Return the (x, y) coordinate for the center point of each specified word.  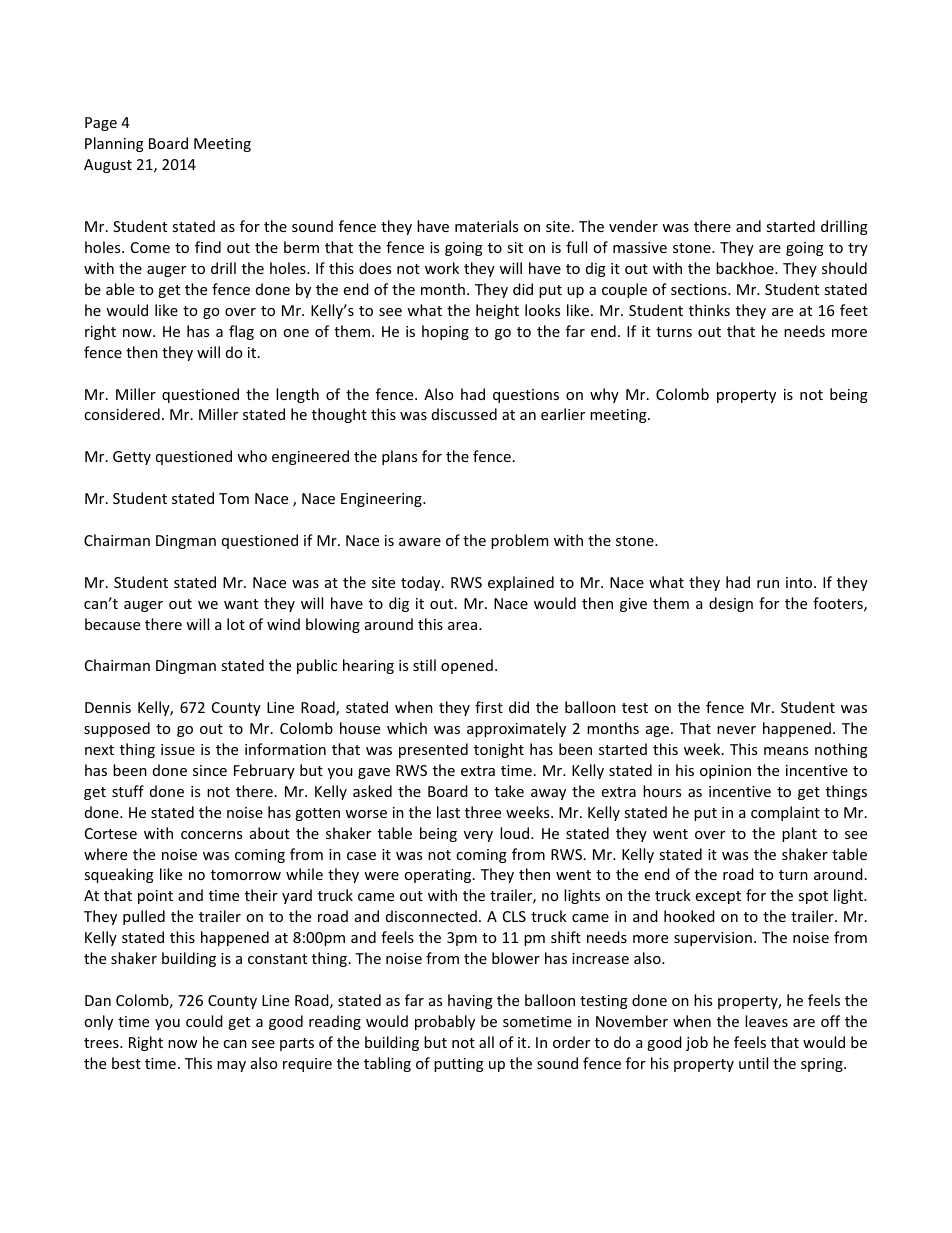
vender (633, 226)
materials (486, 226)
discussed (464, 414)
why (604, 395)
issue (178, 749)
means (786, 751)
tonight (499, 750)
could (204, 1021)
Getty (132, 458)
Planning (114, 144)
